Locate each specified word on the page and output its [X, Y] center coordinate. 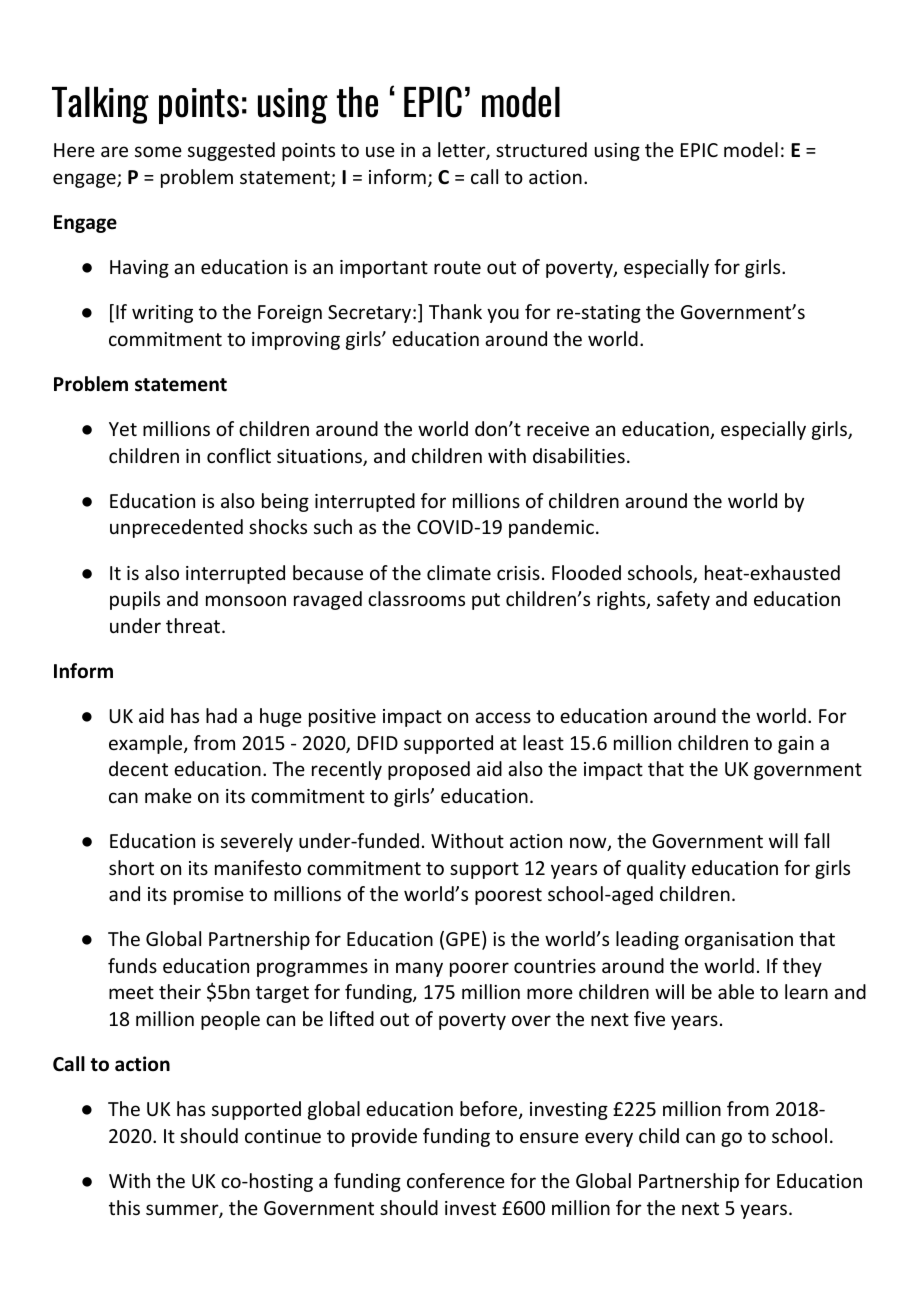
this [124, 1207]
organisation [739, 941]
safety [683, 600]
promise [209, 896]
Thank [455, 311]
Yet [123, 429]
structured [541, 149]
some [158, 151]
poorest [508, 896]
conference [456, 1180]
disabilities [579, 455]
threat [194, 625]
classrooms [416, 598]
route [457, 267]
